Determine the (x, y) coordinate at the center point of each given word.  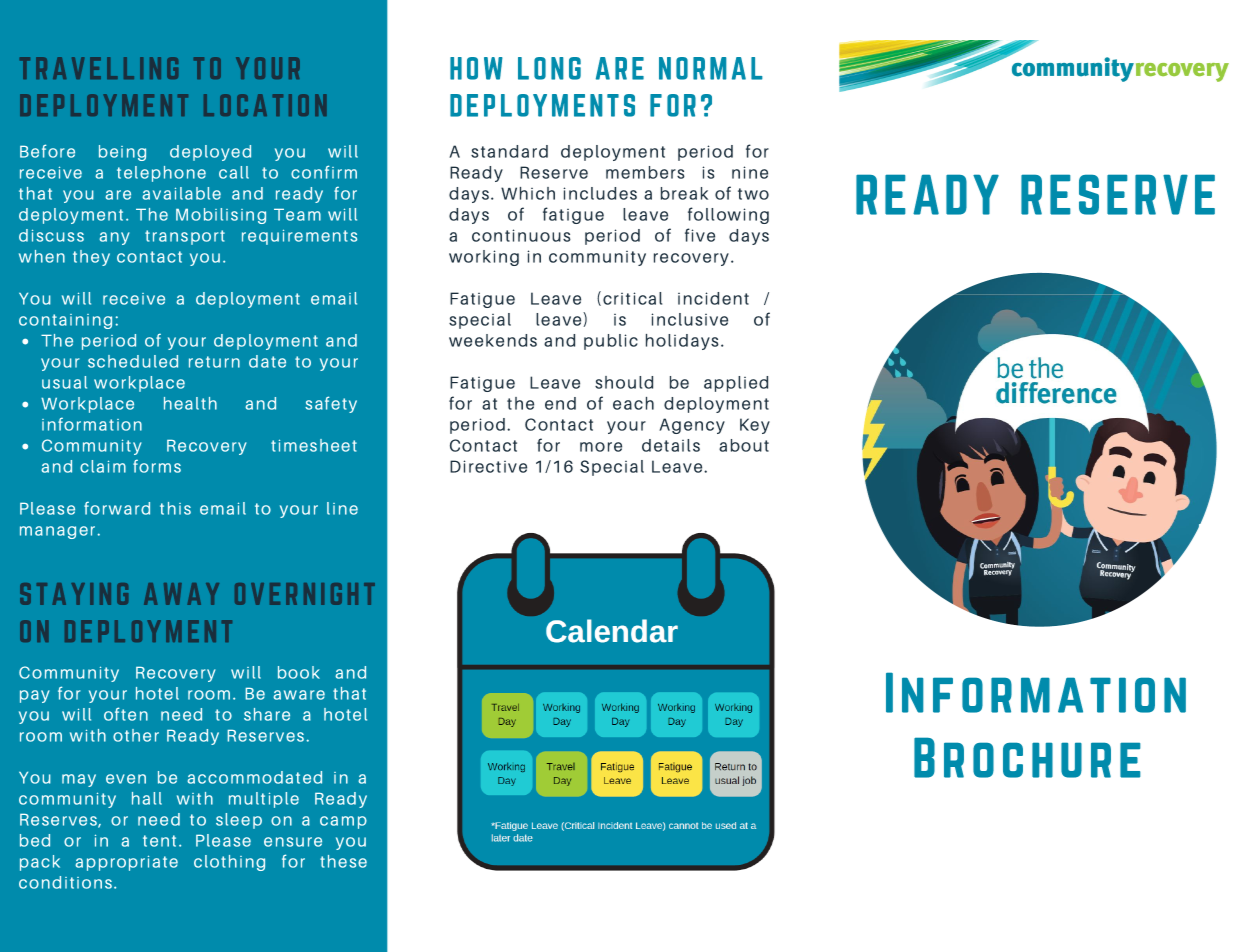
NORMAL (711, 68)
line (342, 508)
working (484, 258)
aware (299, 695)
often (126, 714)
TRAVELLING (99, 68)
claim (103, 466)
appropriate (126, 863)
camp (343, 822)
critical (632, 298)
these (343, 861)
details (671, 445)
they (91, 258)
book (299, 672)
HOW (476, 68)
